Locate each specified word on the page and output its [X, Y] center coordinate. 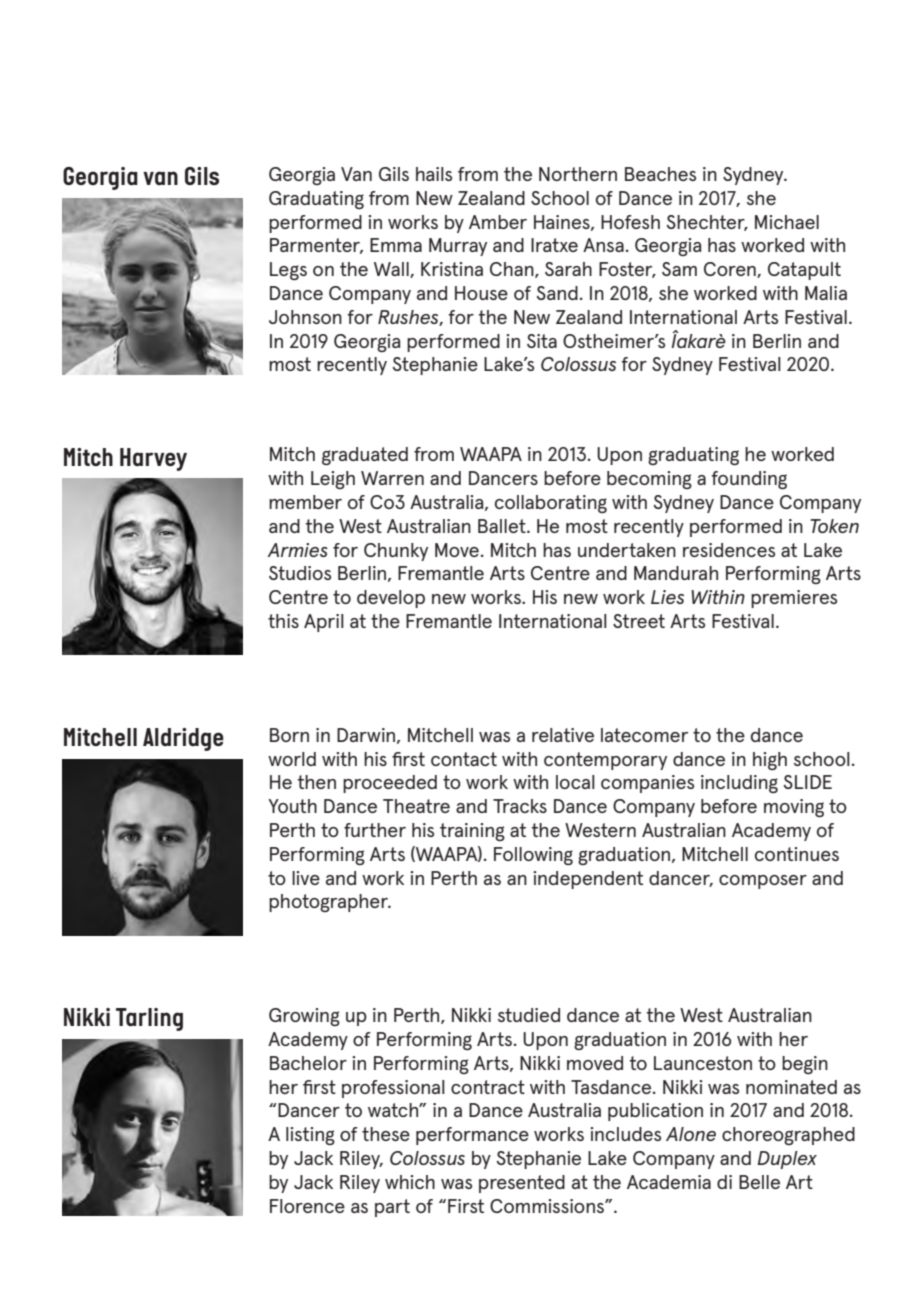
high [770, 761]
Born [289, 735]
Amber [498, 222]
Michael [787, 222]
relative [563, 735]
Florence [307, 1206]
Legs [288, 271]
